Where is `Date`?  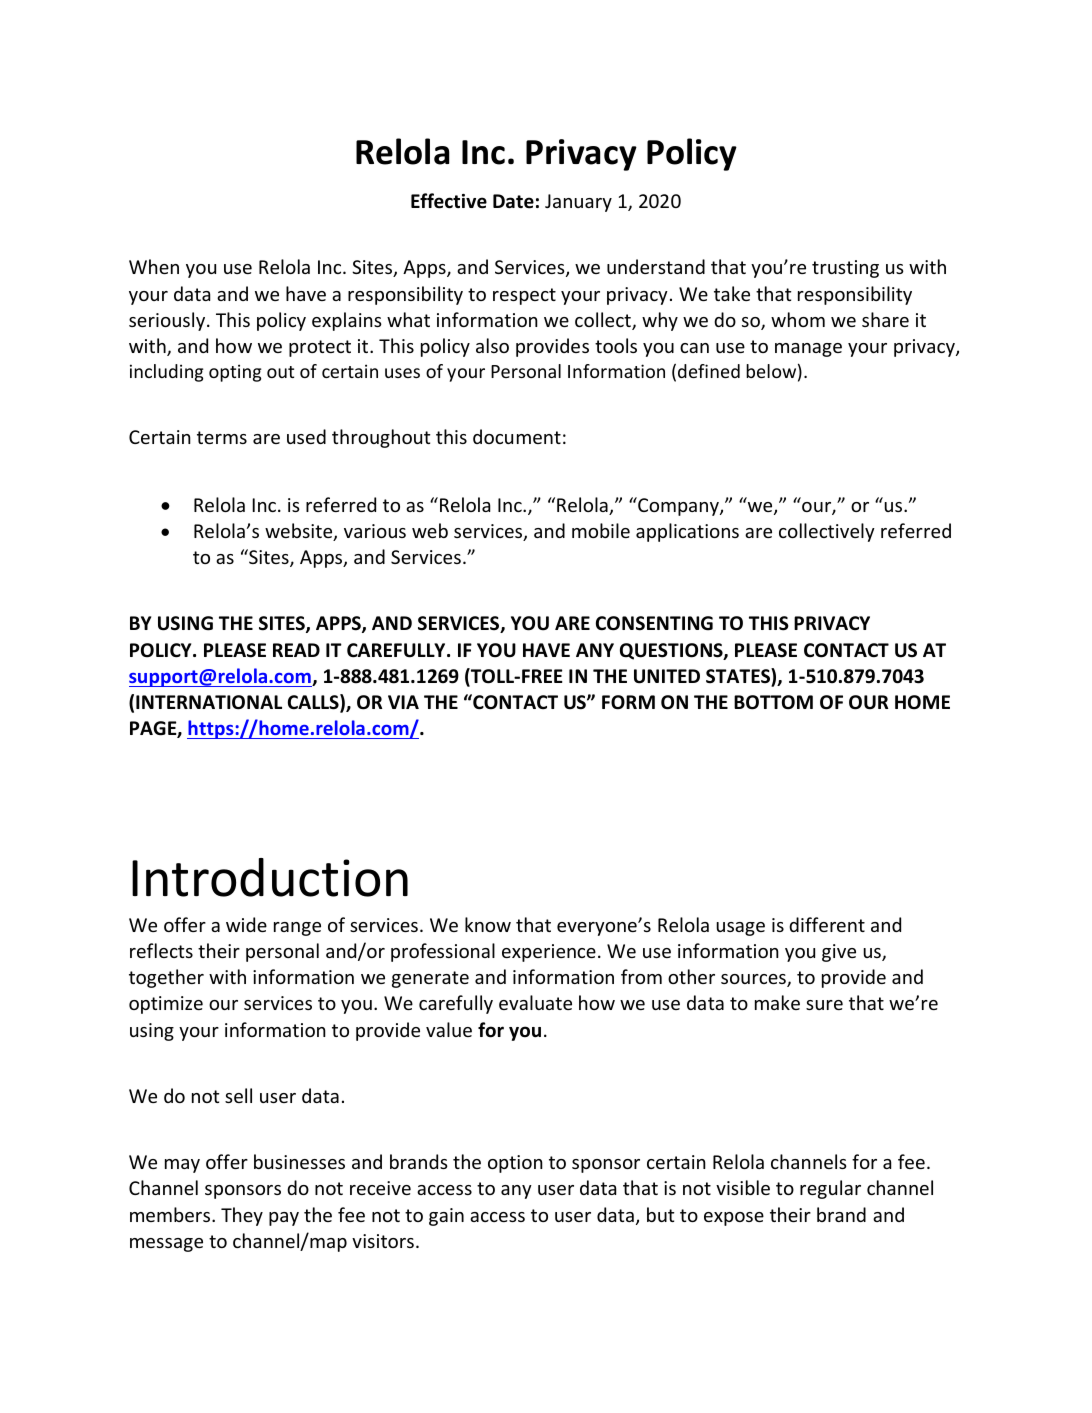 Date is located at coordinates (513, 201).
